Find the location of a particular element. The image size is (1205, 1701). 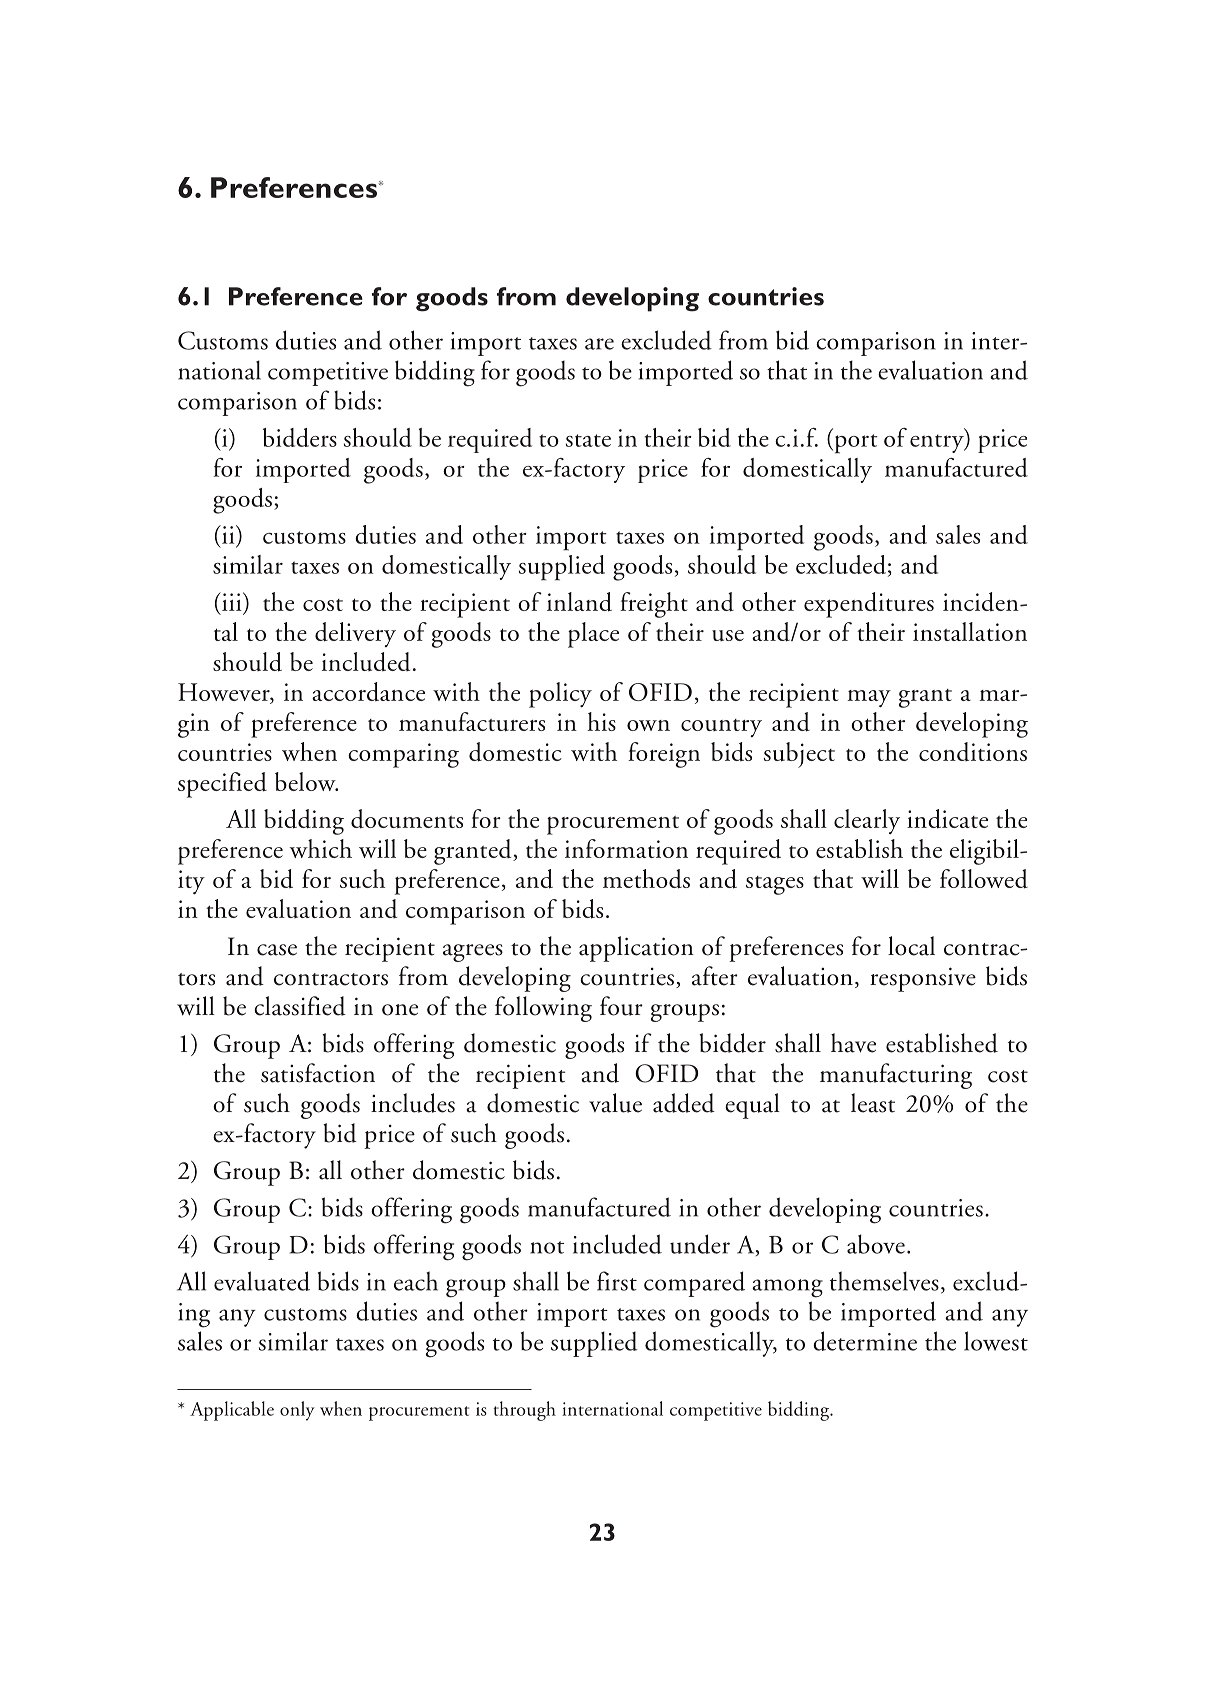

only is located at coordinates (297, 1411).
